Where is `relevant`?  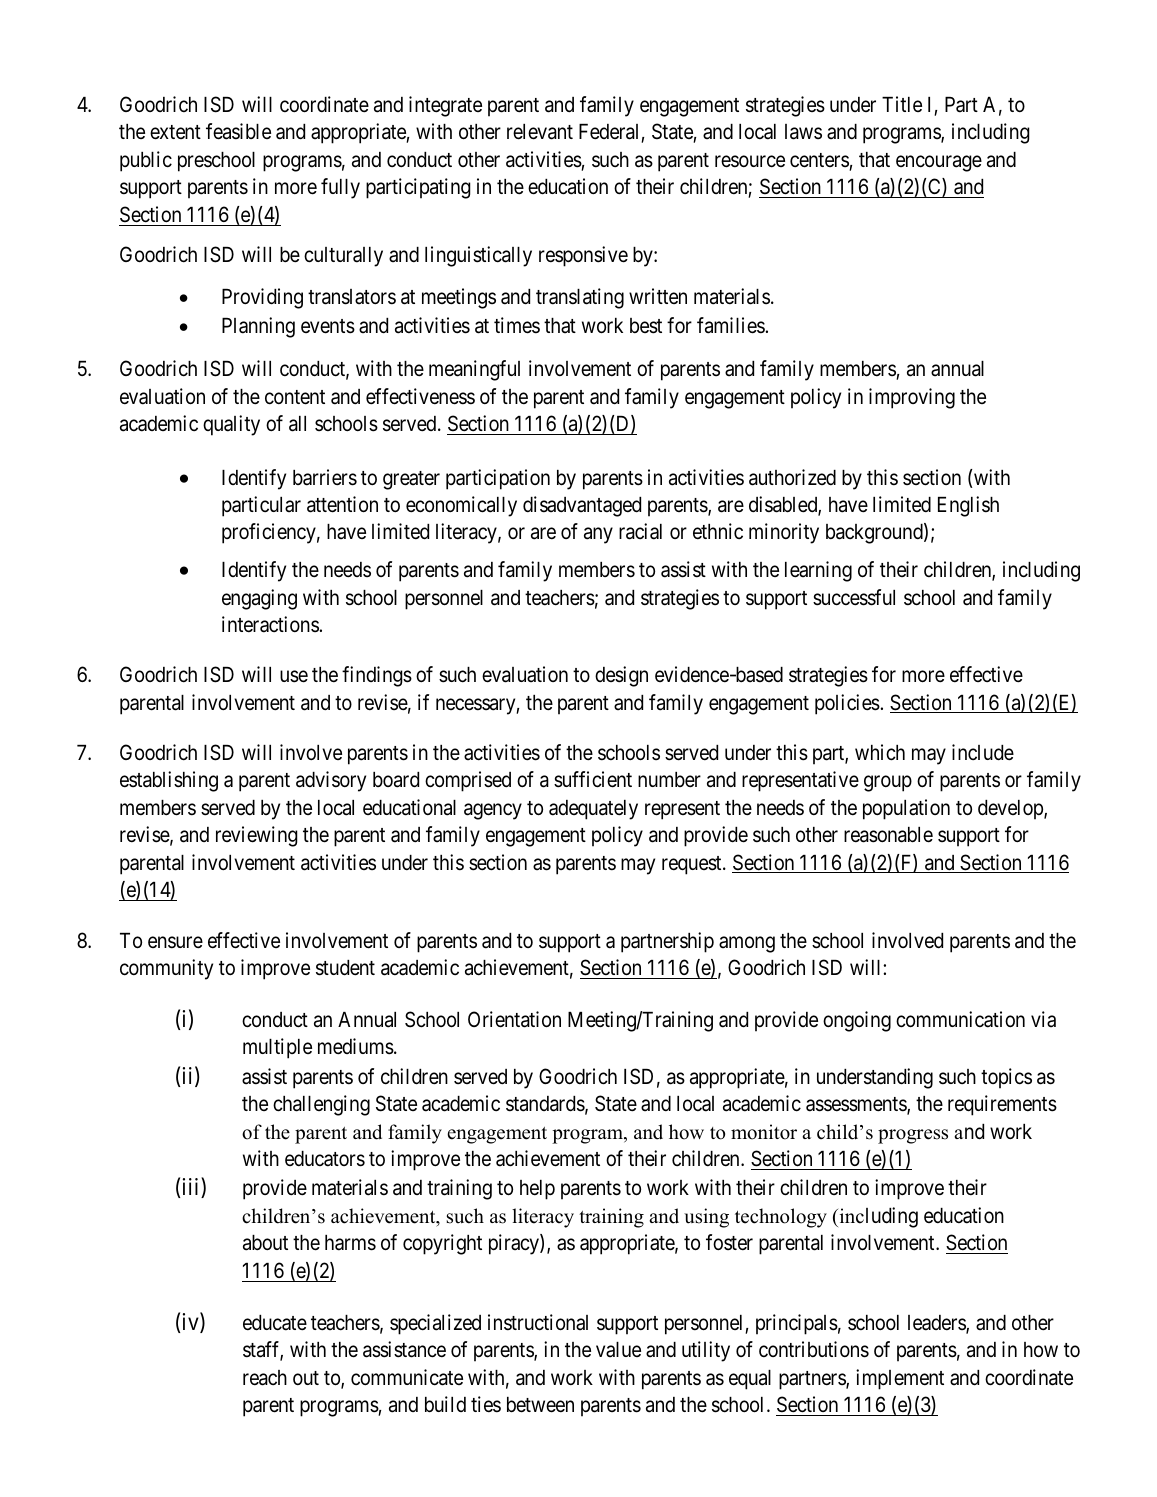 relevant is located at coordinates (540, 132).
